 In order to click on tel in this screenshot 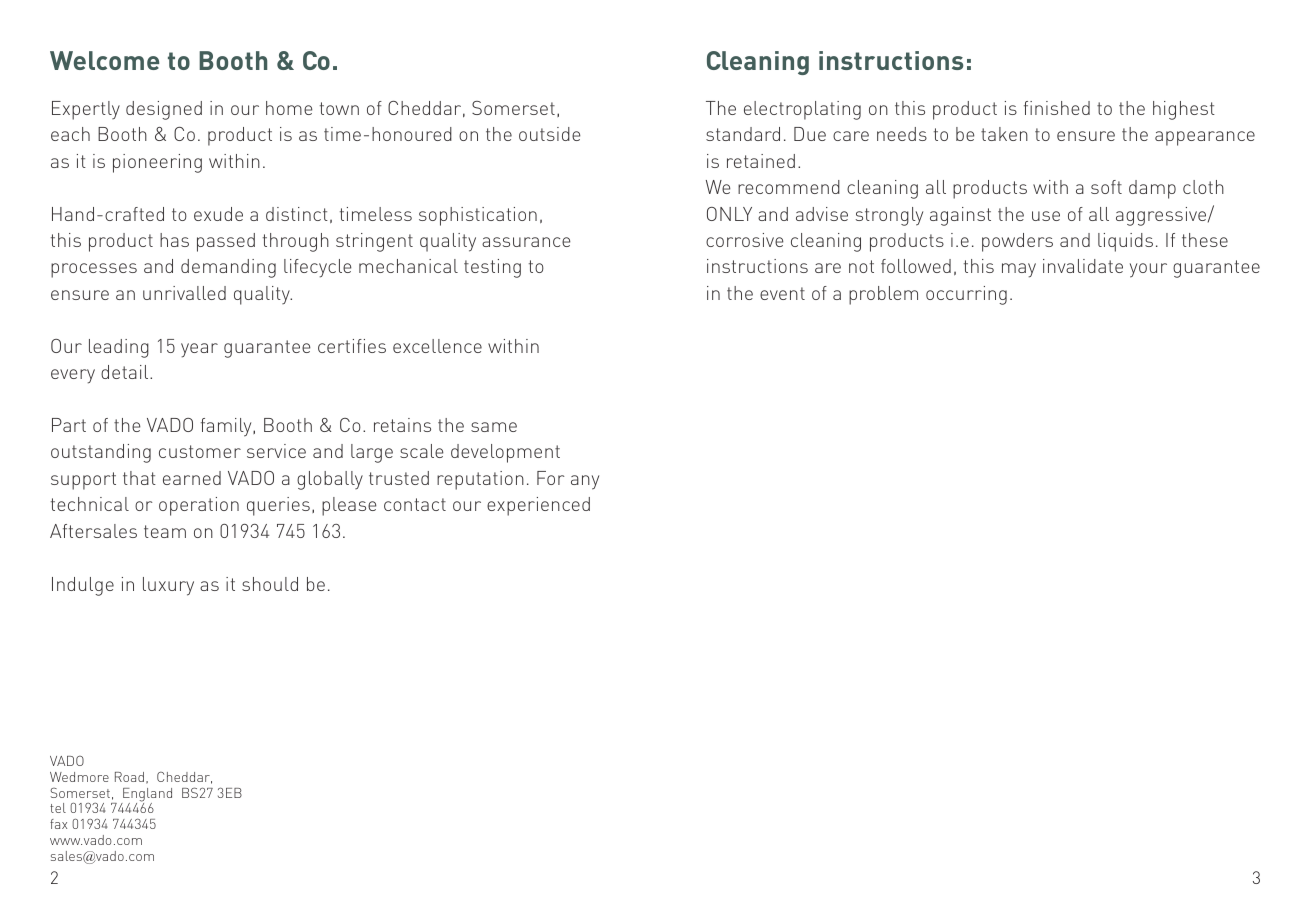, I will do `click(58, 808)`.
